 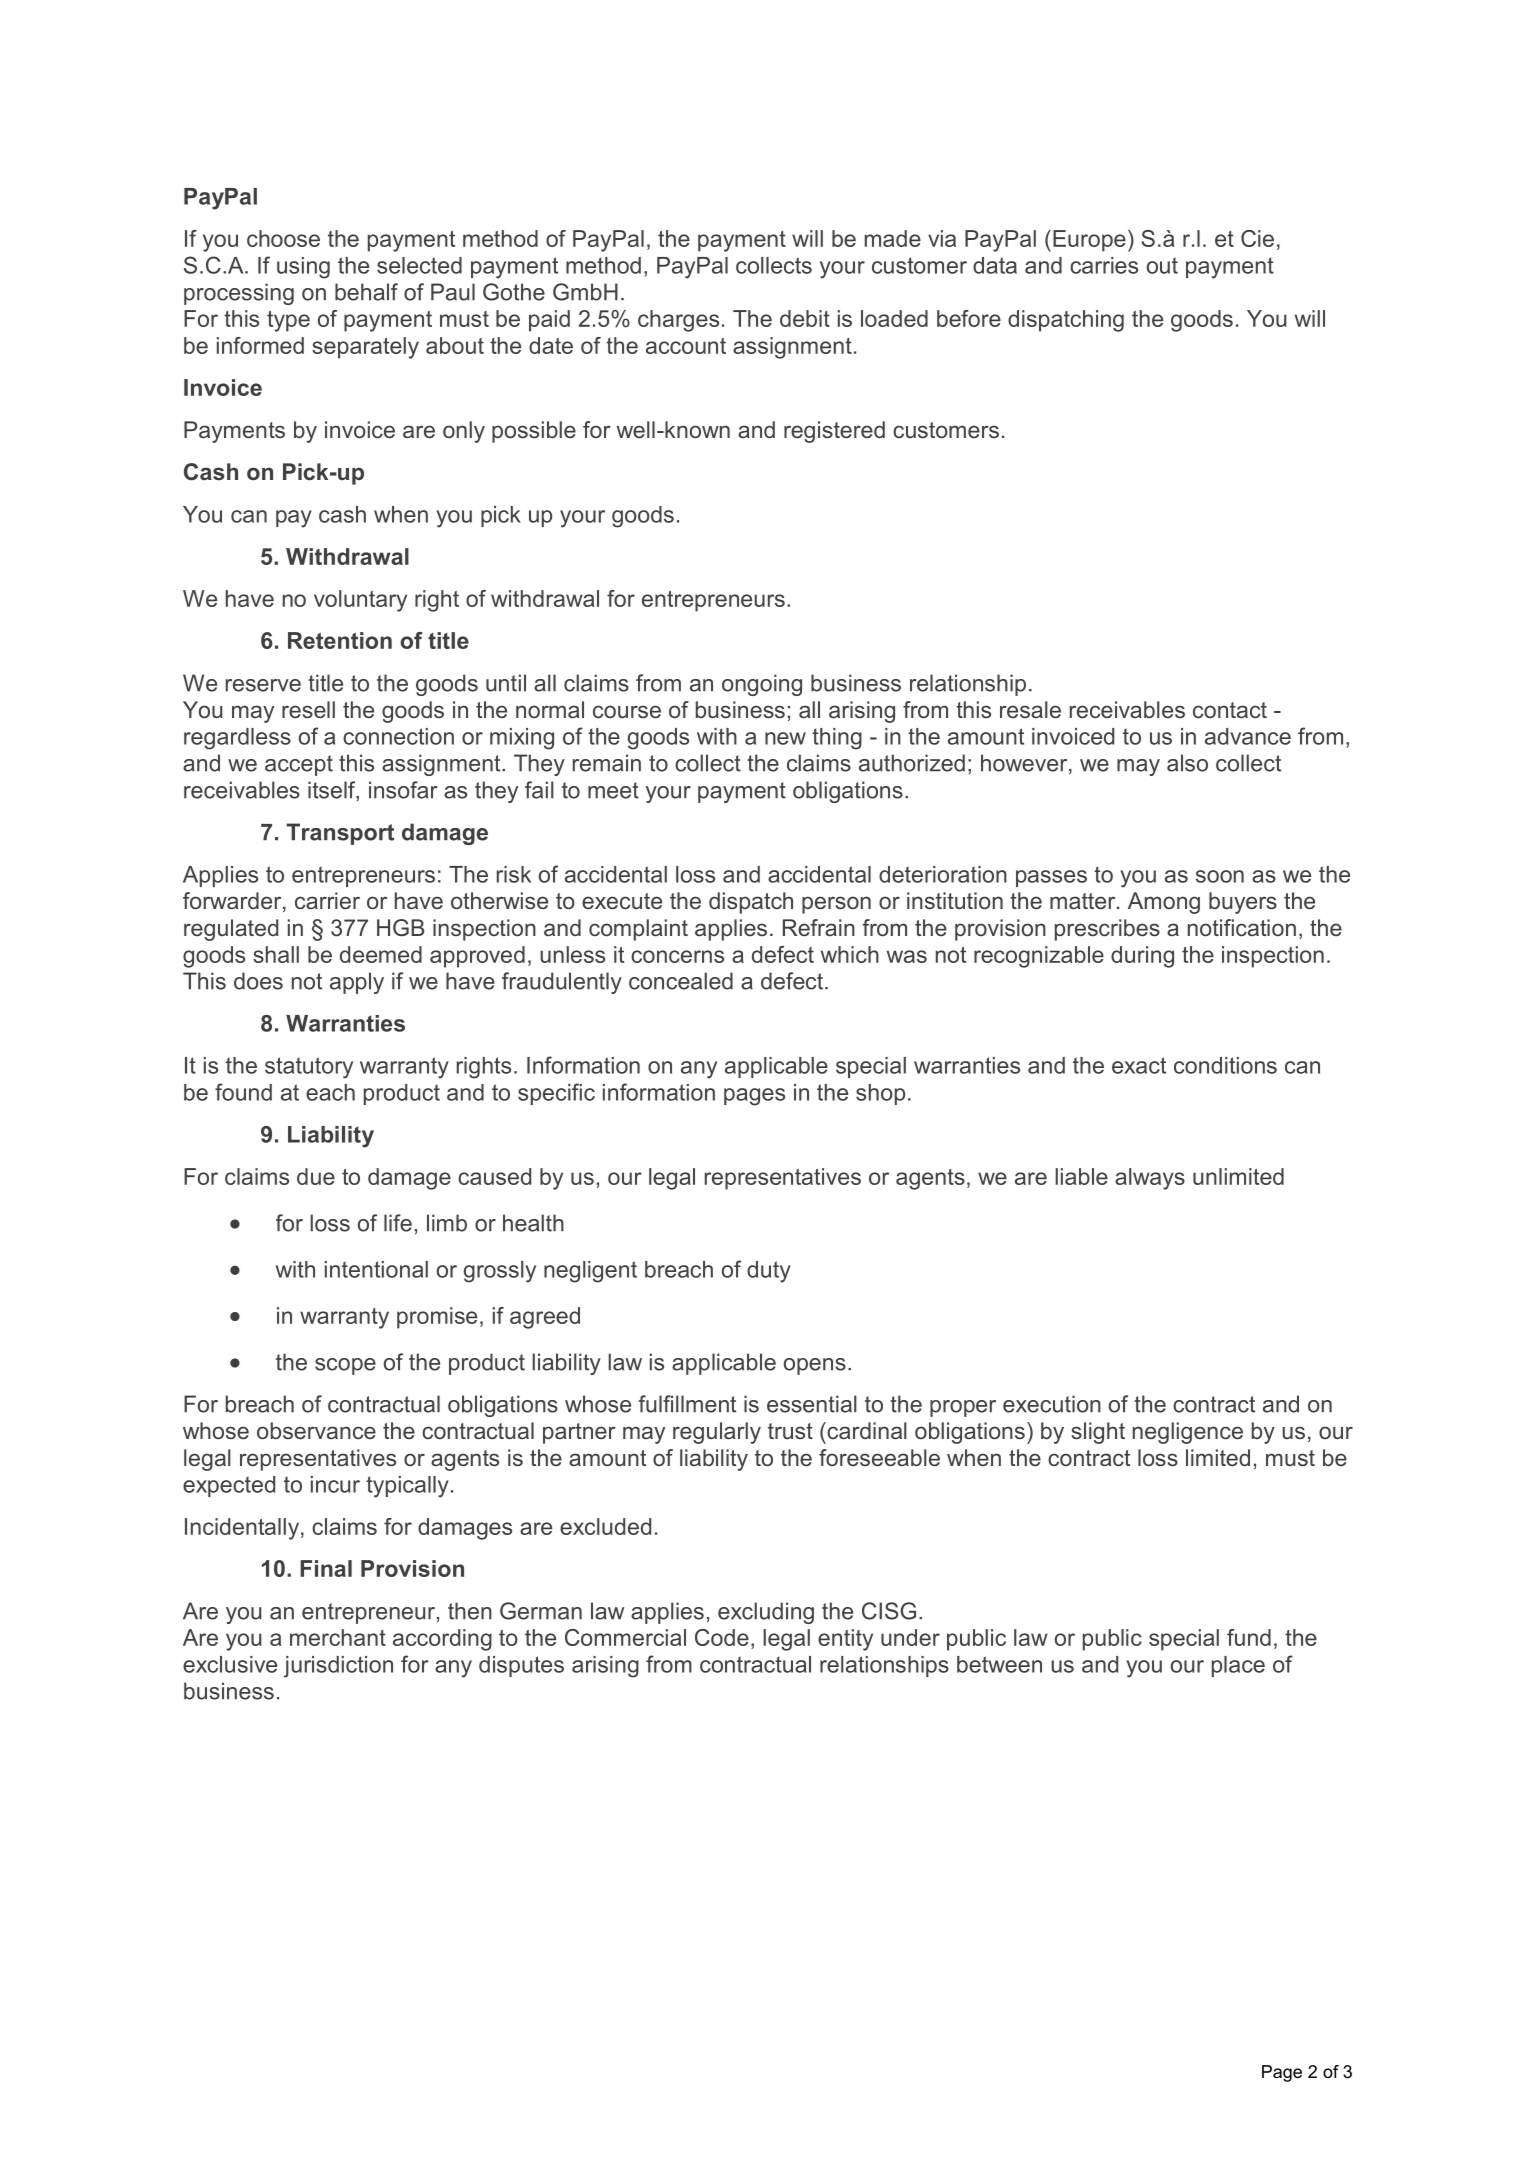 I want to click on debit, so click(x=805, y=318).
